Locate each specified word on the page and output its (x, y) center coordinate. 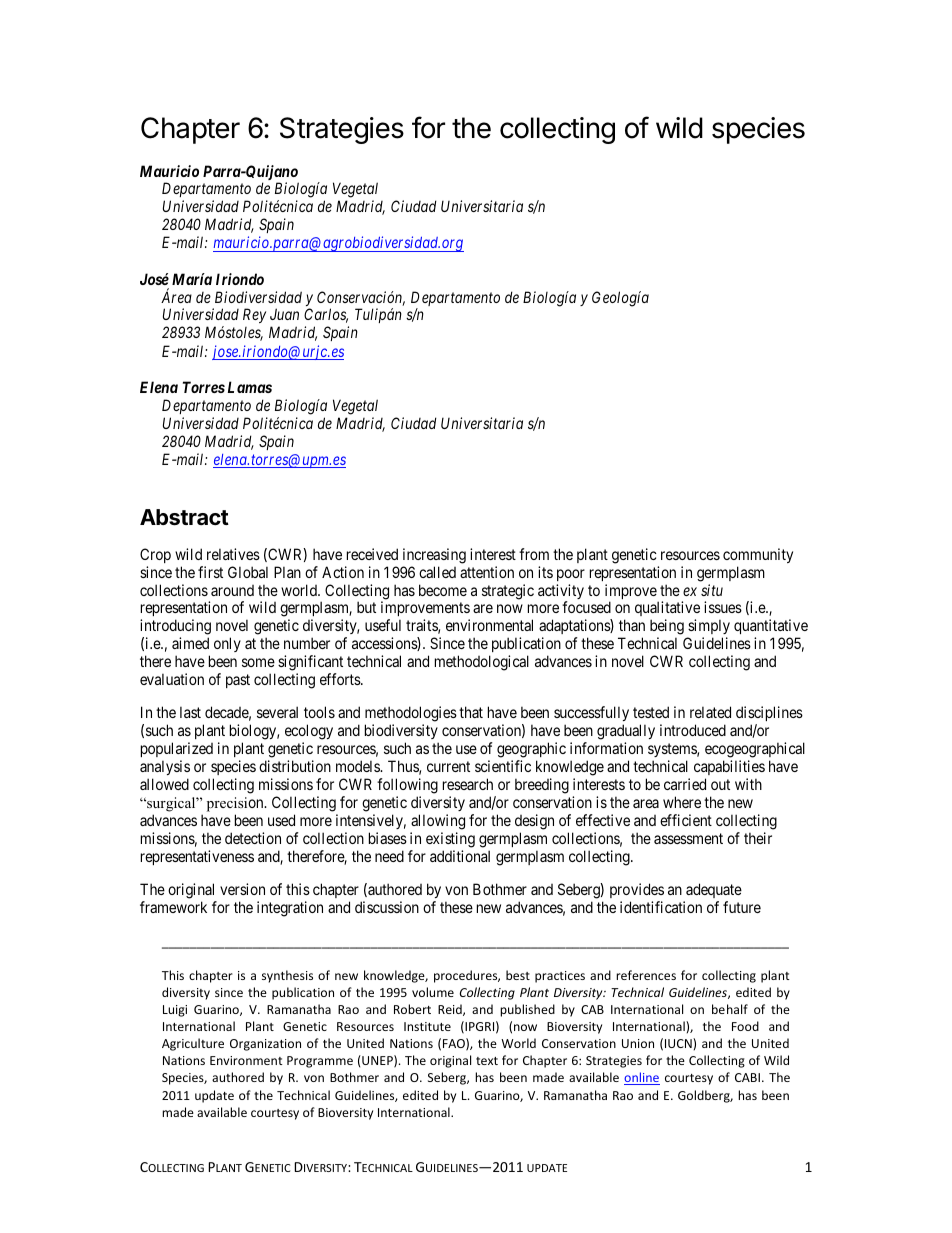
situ (712, 590)
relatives (233, 554)
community (758, 555)
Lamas (250, 387)
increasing (434, 556)
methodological (482, 663)
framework (173, 907)
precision (236, 804)
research (468, 784)
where (682, 802)
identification (661, 907)
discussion (387, 907)
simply (708, 628)
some (258, 662)
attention (487, 572)
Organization (265, 1045)
